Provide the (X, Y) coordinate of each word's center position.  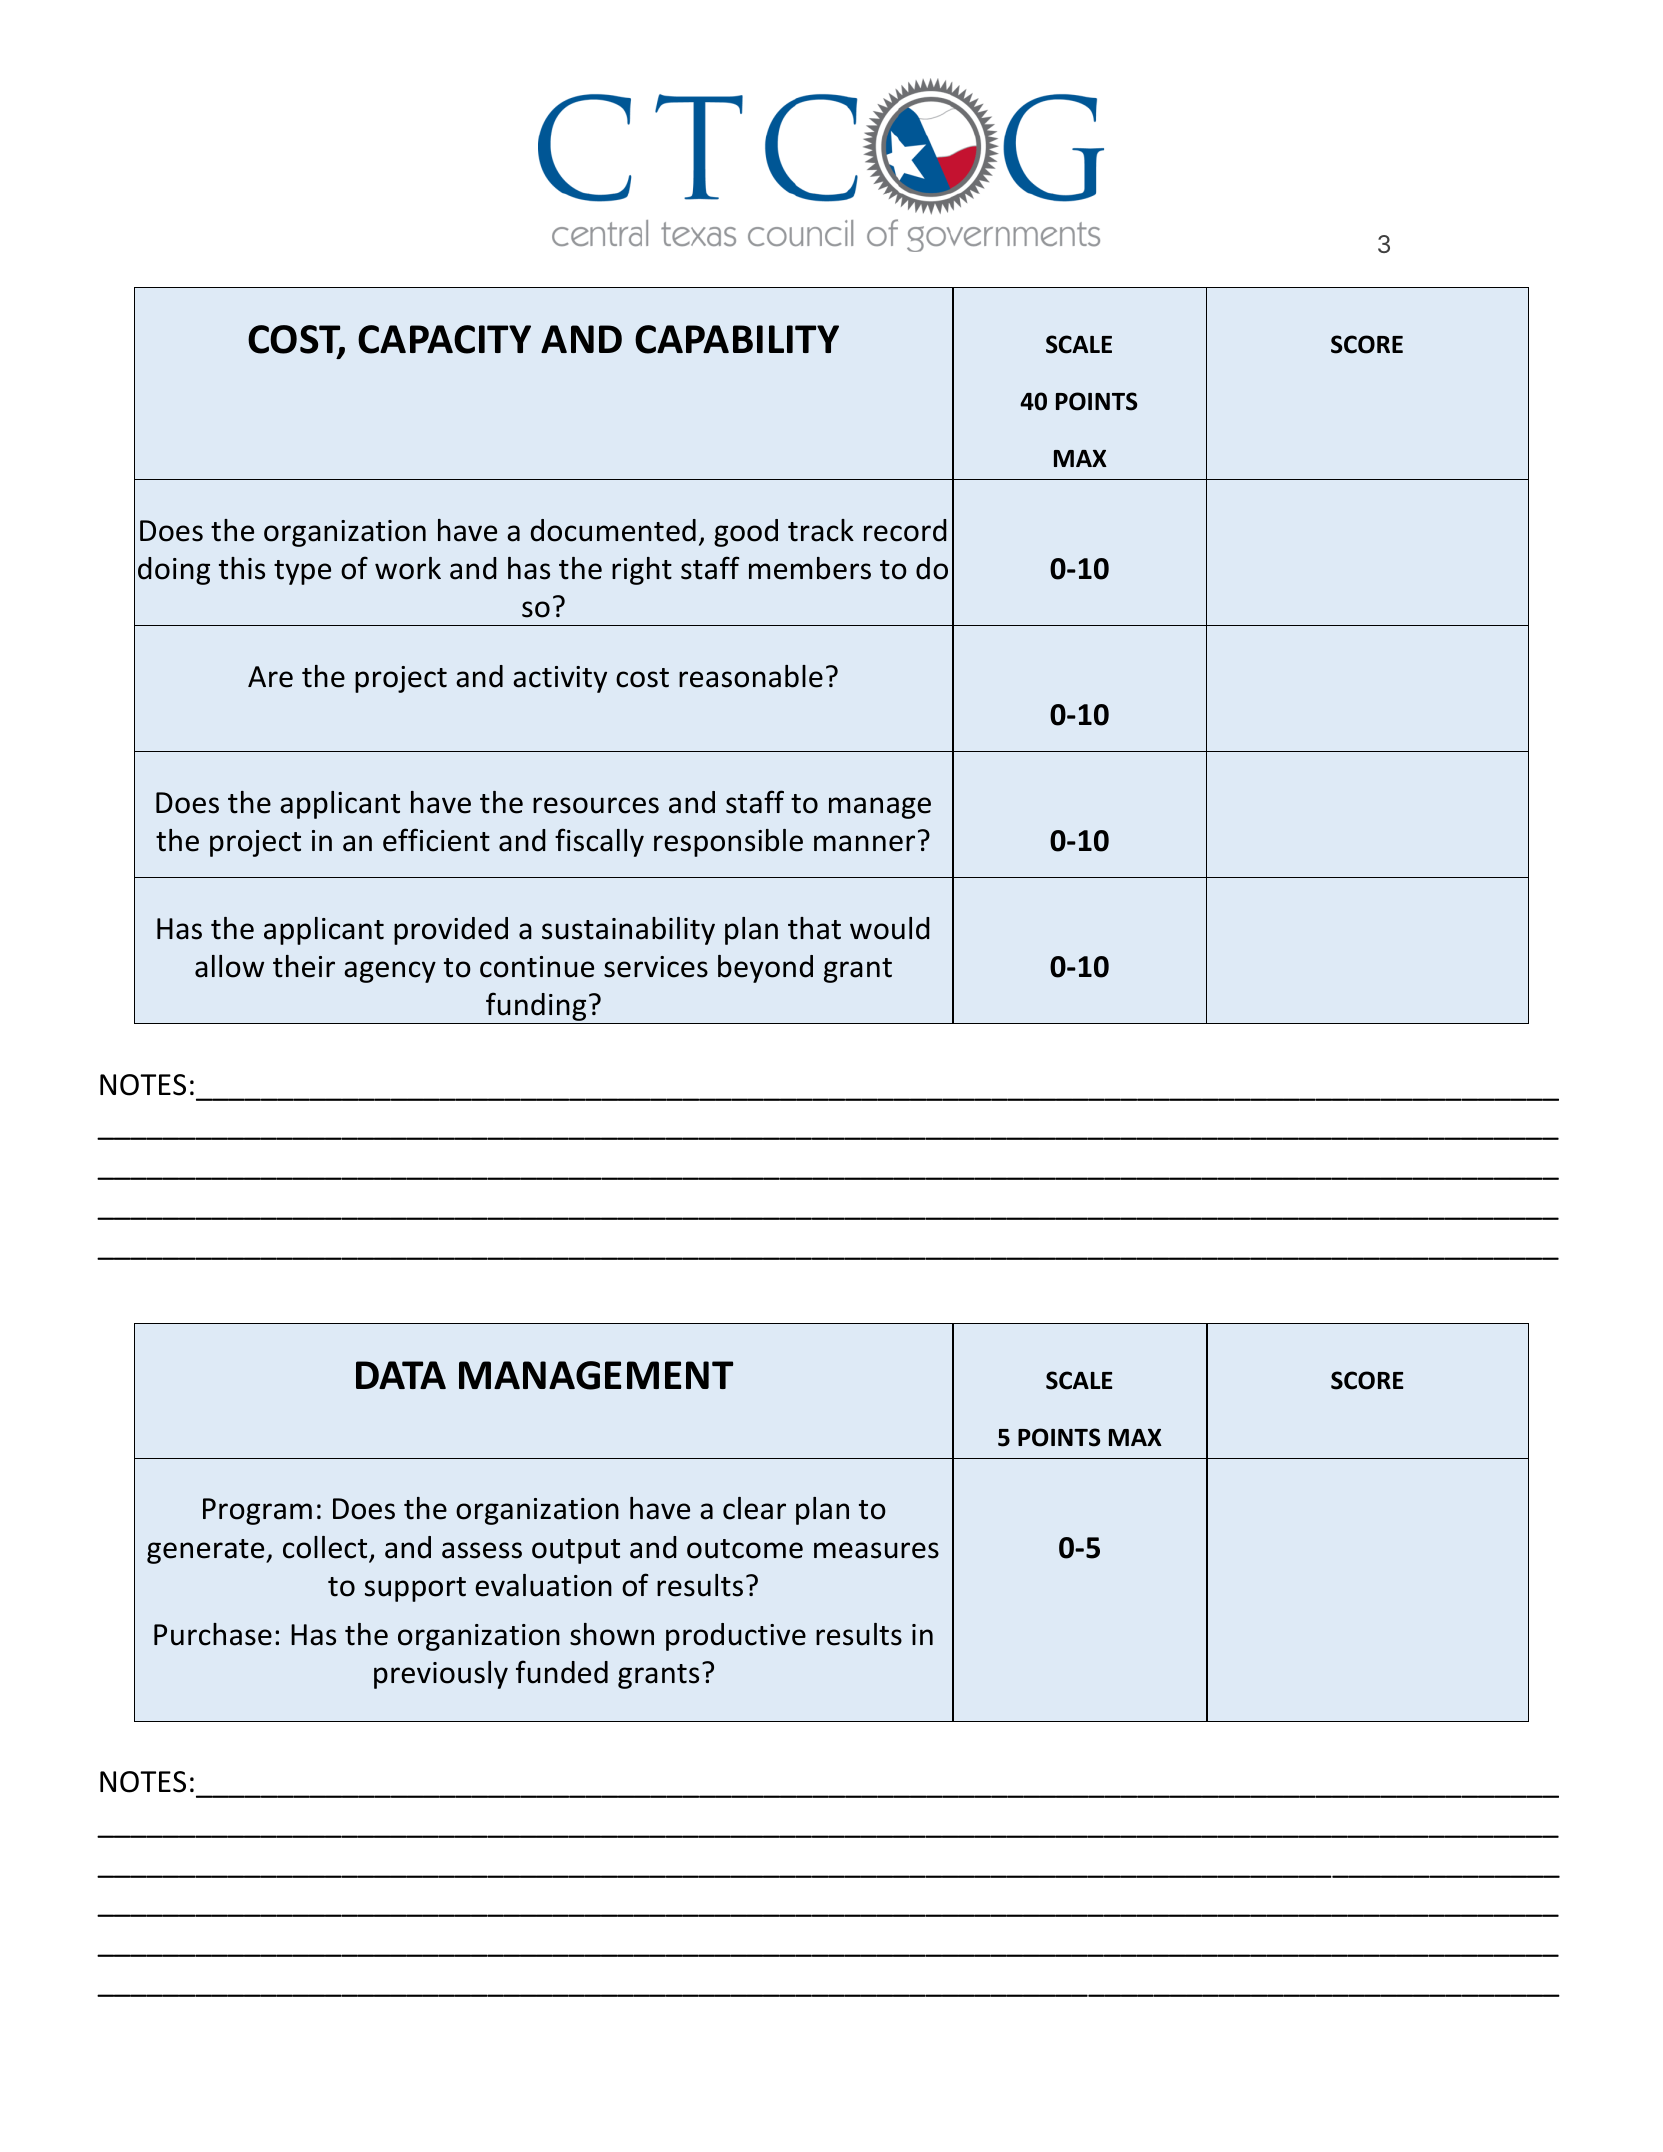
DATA (401, 1375)
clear (754, 1508)
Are (270, 677)
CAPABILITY (737, 339)
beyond (765, 969)
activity (560, 679)
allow (229, 966)
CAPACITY (444, 339)
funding (536, 1006)
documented (613, 530)
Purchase (213, 1634)
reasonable (751, 676)
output (576, 1551)
